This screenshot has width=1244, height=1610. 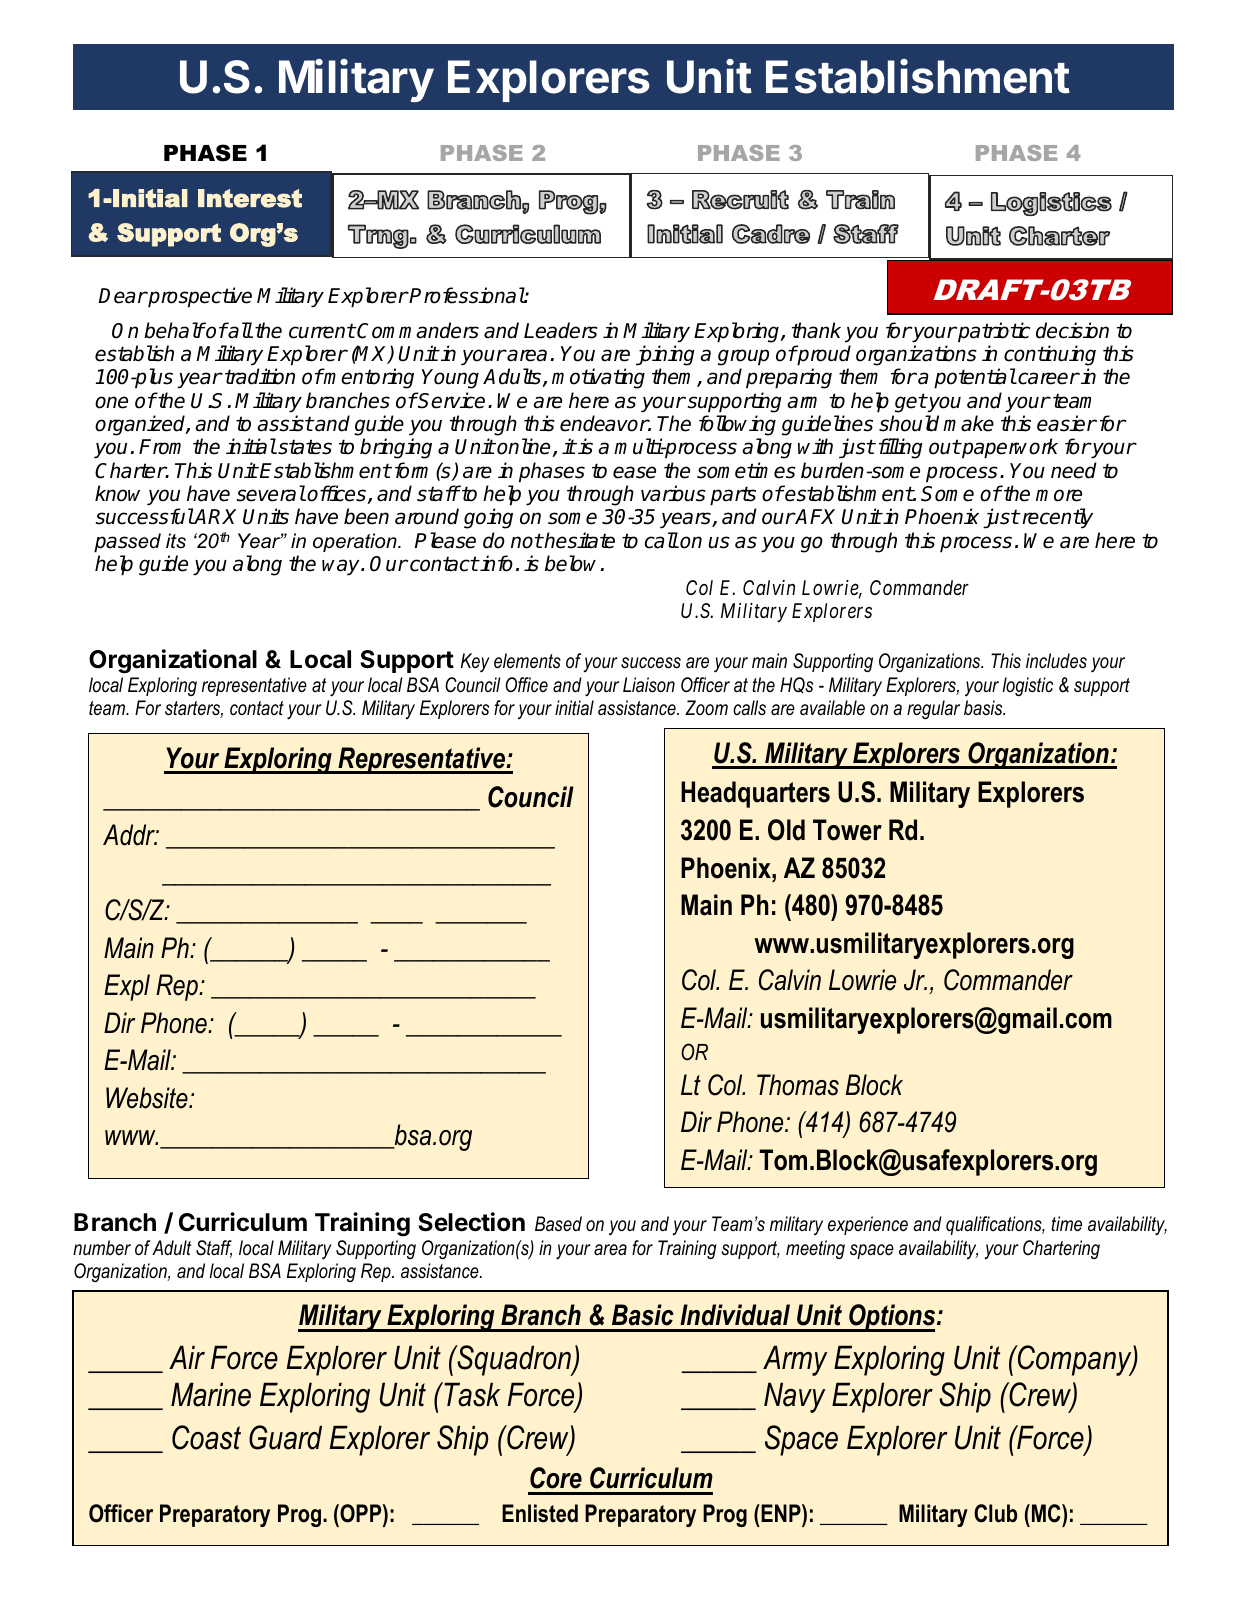 What do you see at coordinates (798, 1085) in the screenshot?
I see `Thomas` at bounding box center [798, 1085].
